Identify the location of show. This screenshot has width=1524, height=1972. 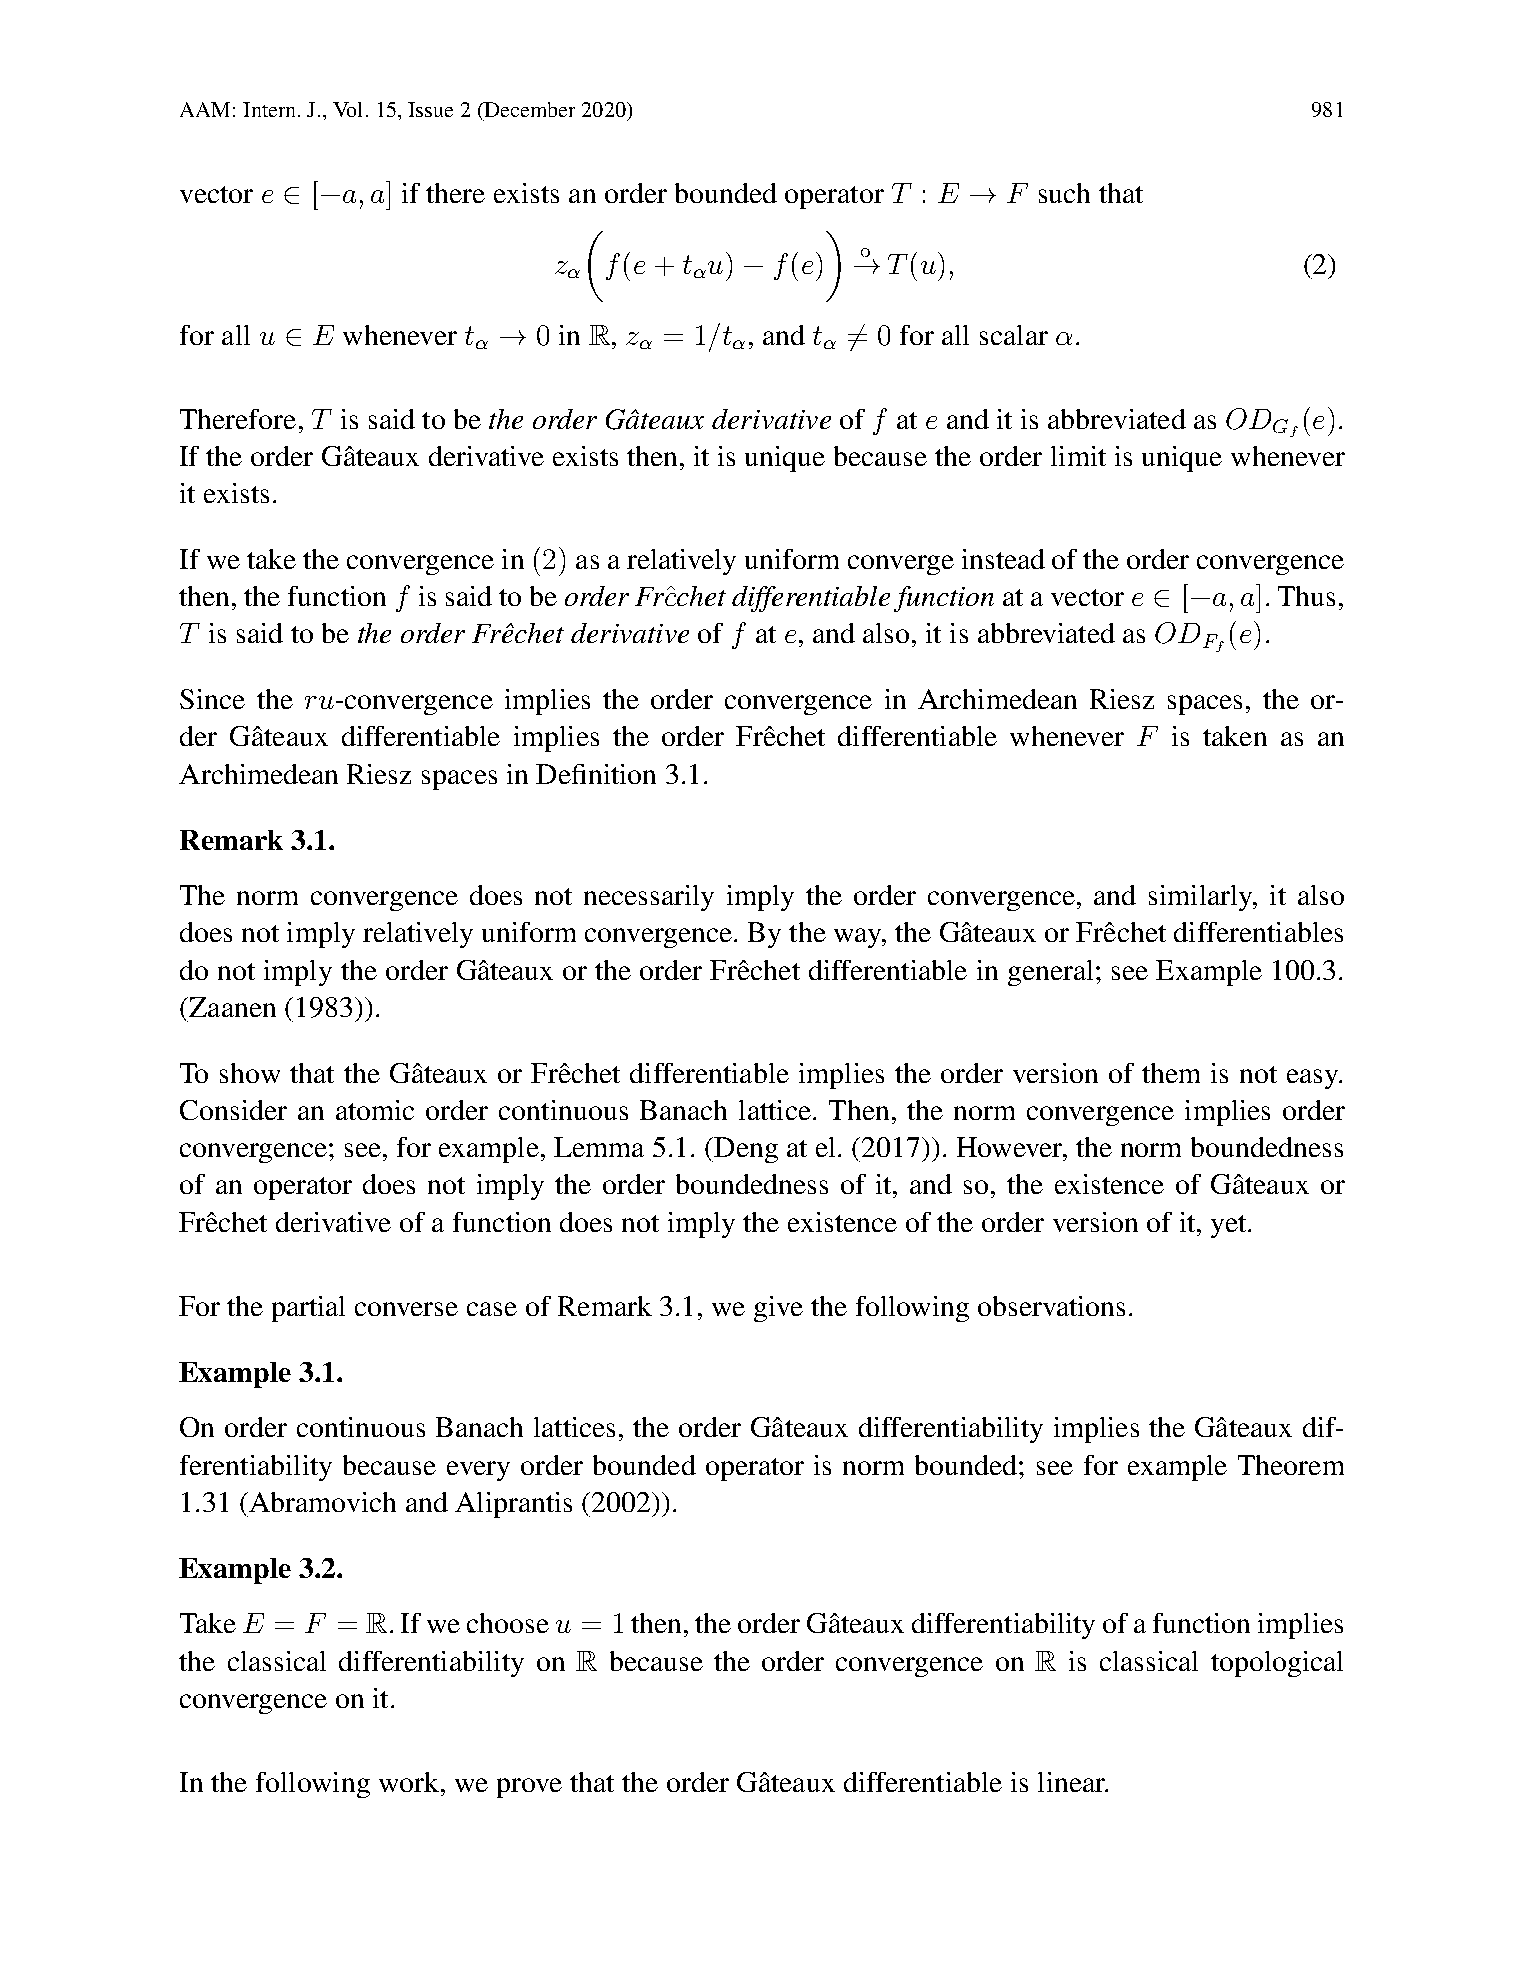
(250, 1073).
